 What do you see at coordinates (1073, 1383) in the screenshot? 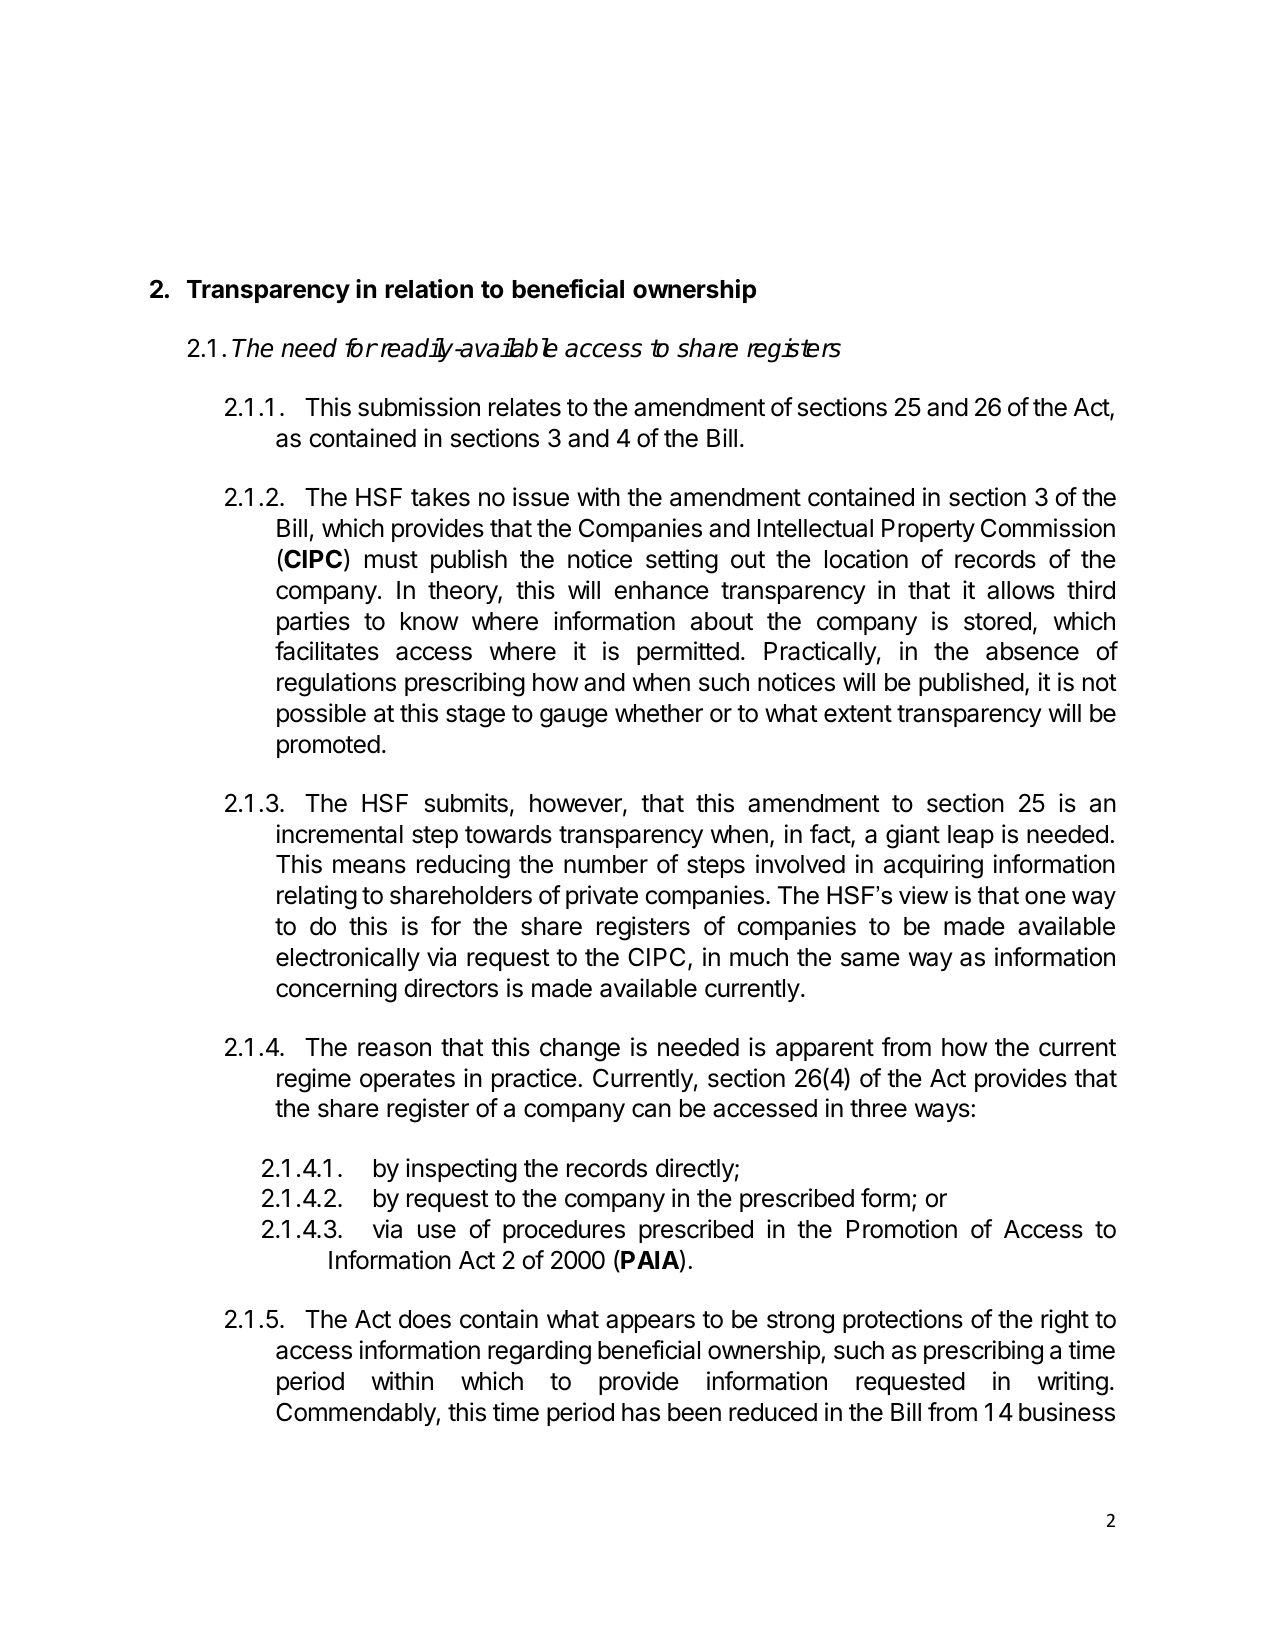
I see `writing` at bounding box center [1073, 1383].
